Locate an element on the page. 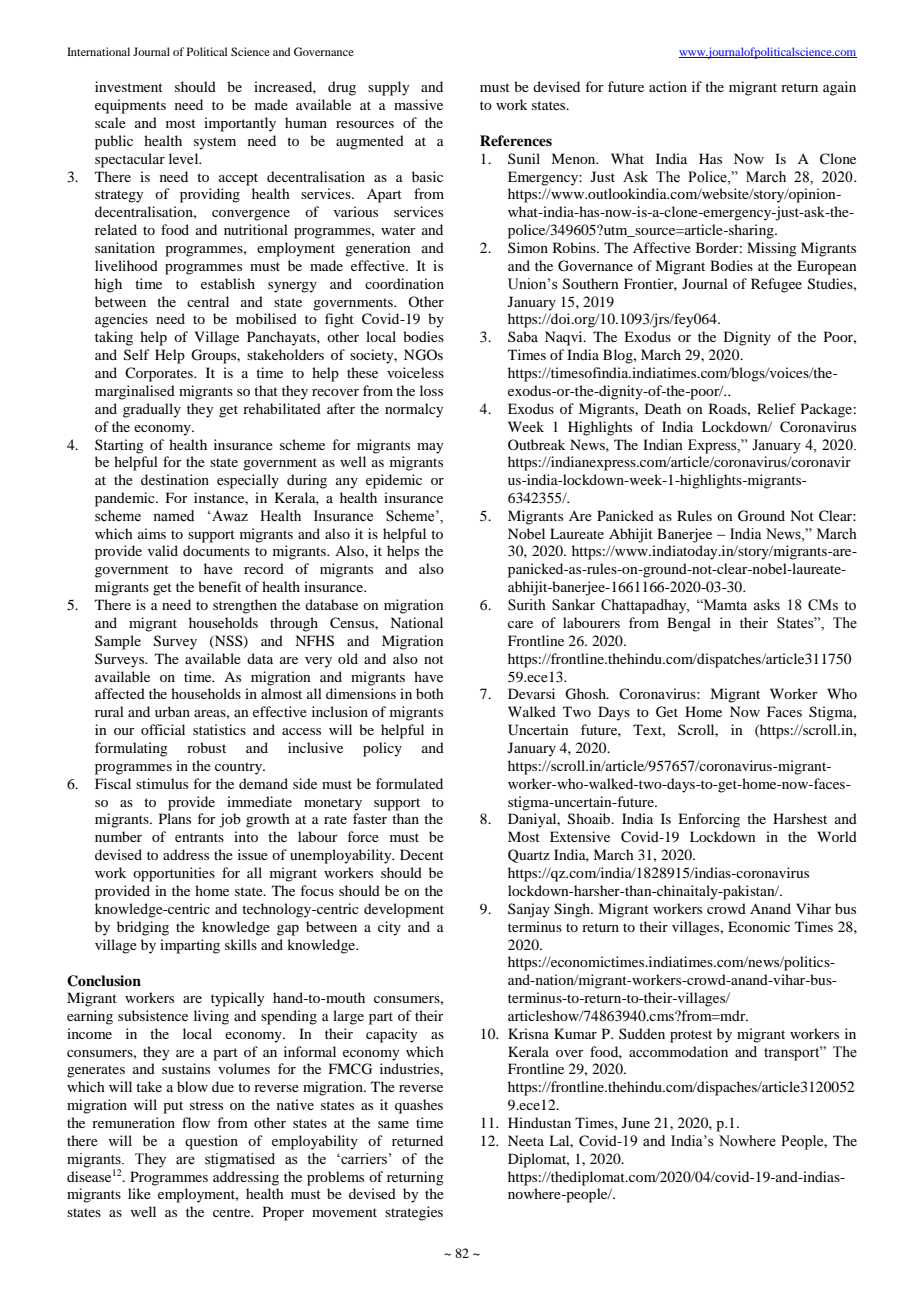  bridging is located at coordinates (143, 928).
